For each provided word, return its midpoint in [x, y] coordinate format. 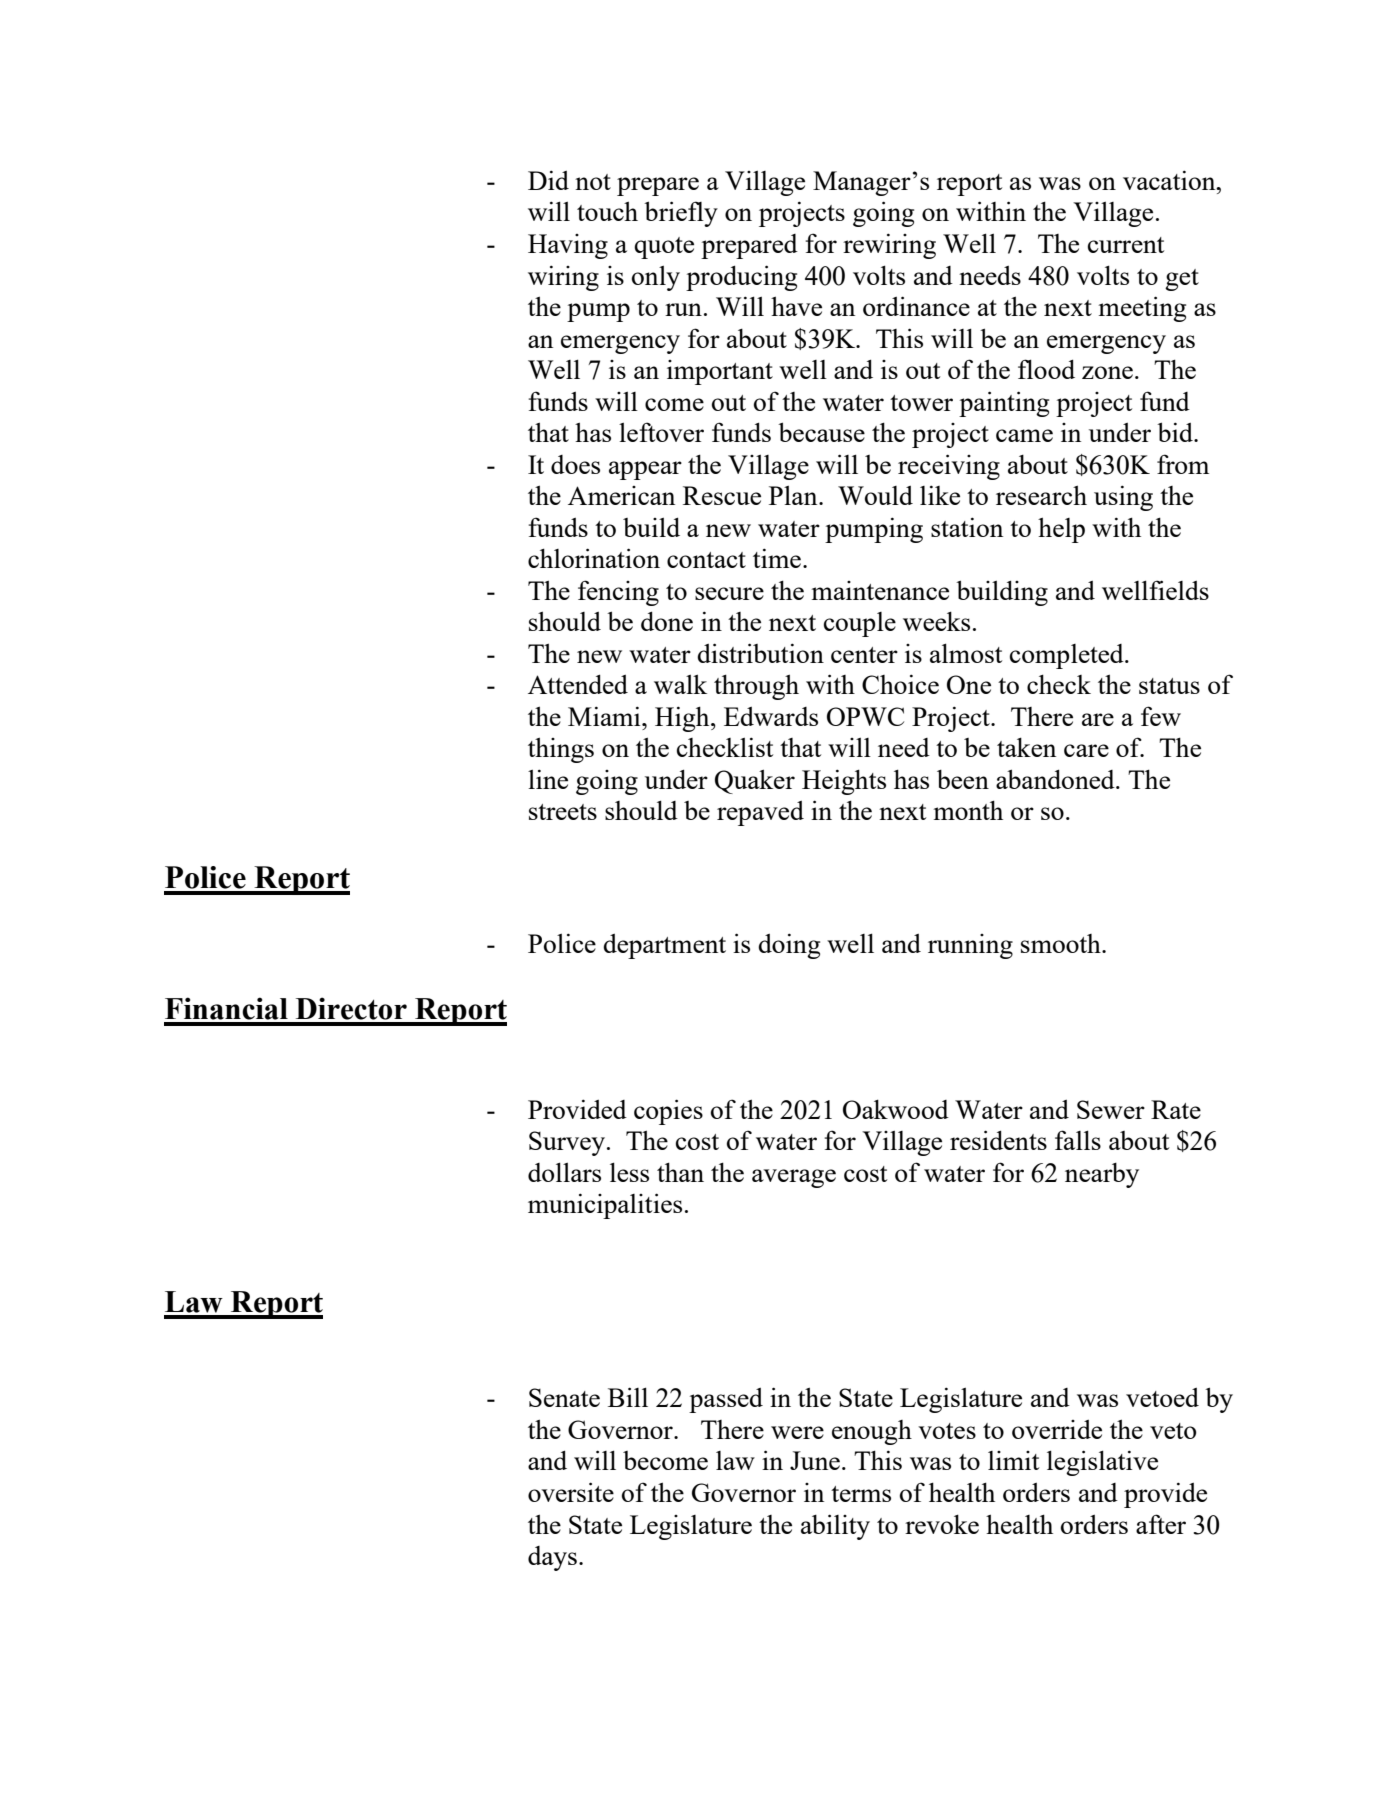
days [552, 1558]
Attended [578, 684]
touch [607, 211]
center [864, 655]
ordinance [916, 306]
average [794, 1178]
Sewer [1111, 1109]
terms [861, 1494]
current [1126, 245]
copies [668, 1112]
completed [1068, 656]
